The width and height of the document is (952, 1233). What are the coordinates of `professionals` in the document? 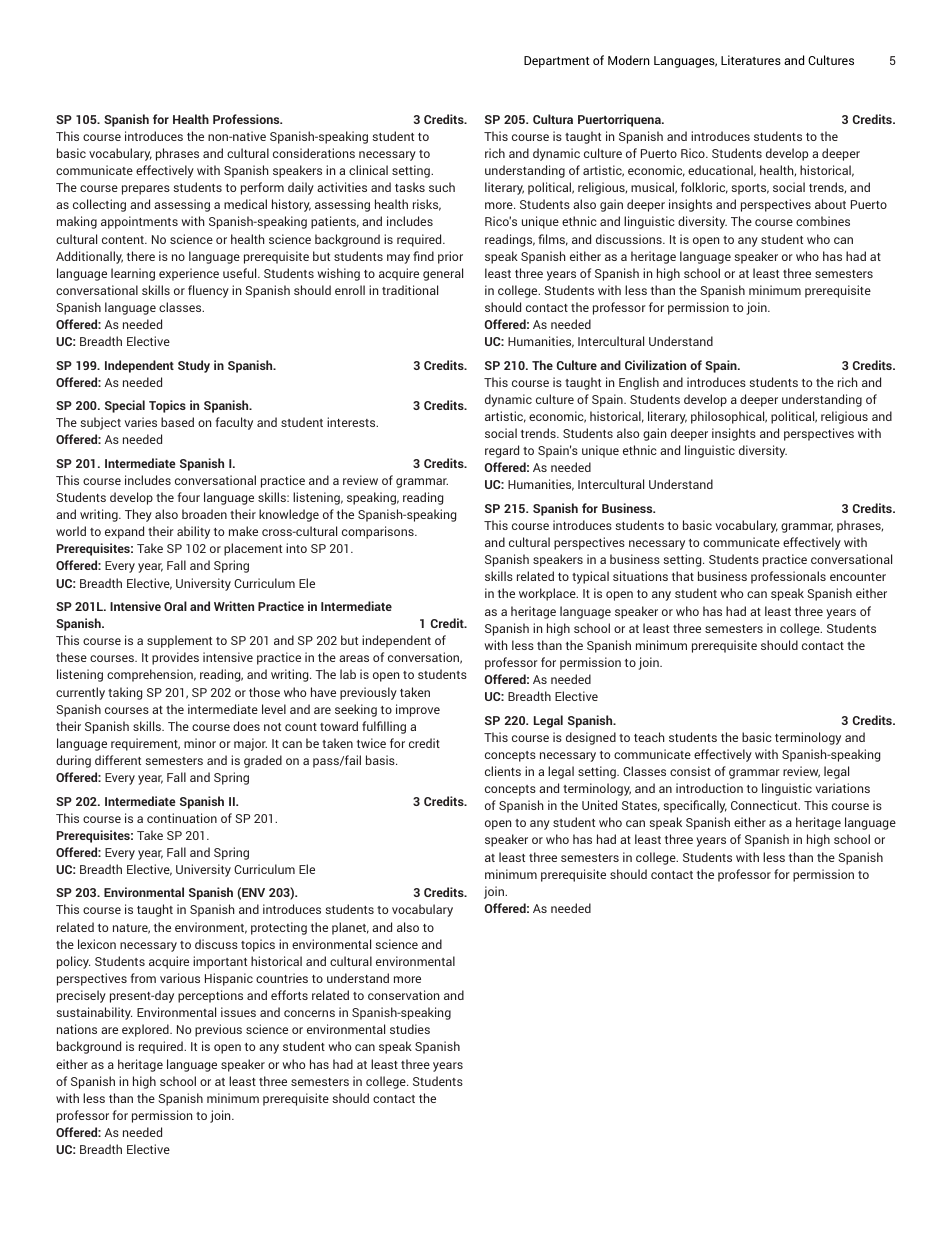 It's located at (788, 577).
